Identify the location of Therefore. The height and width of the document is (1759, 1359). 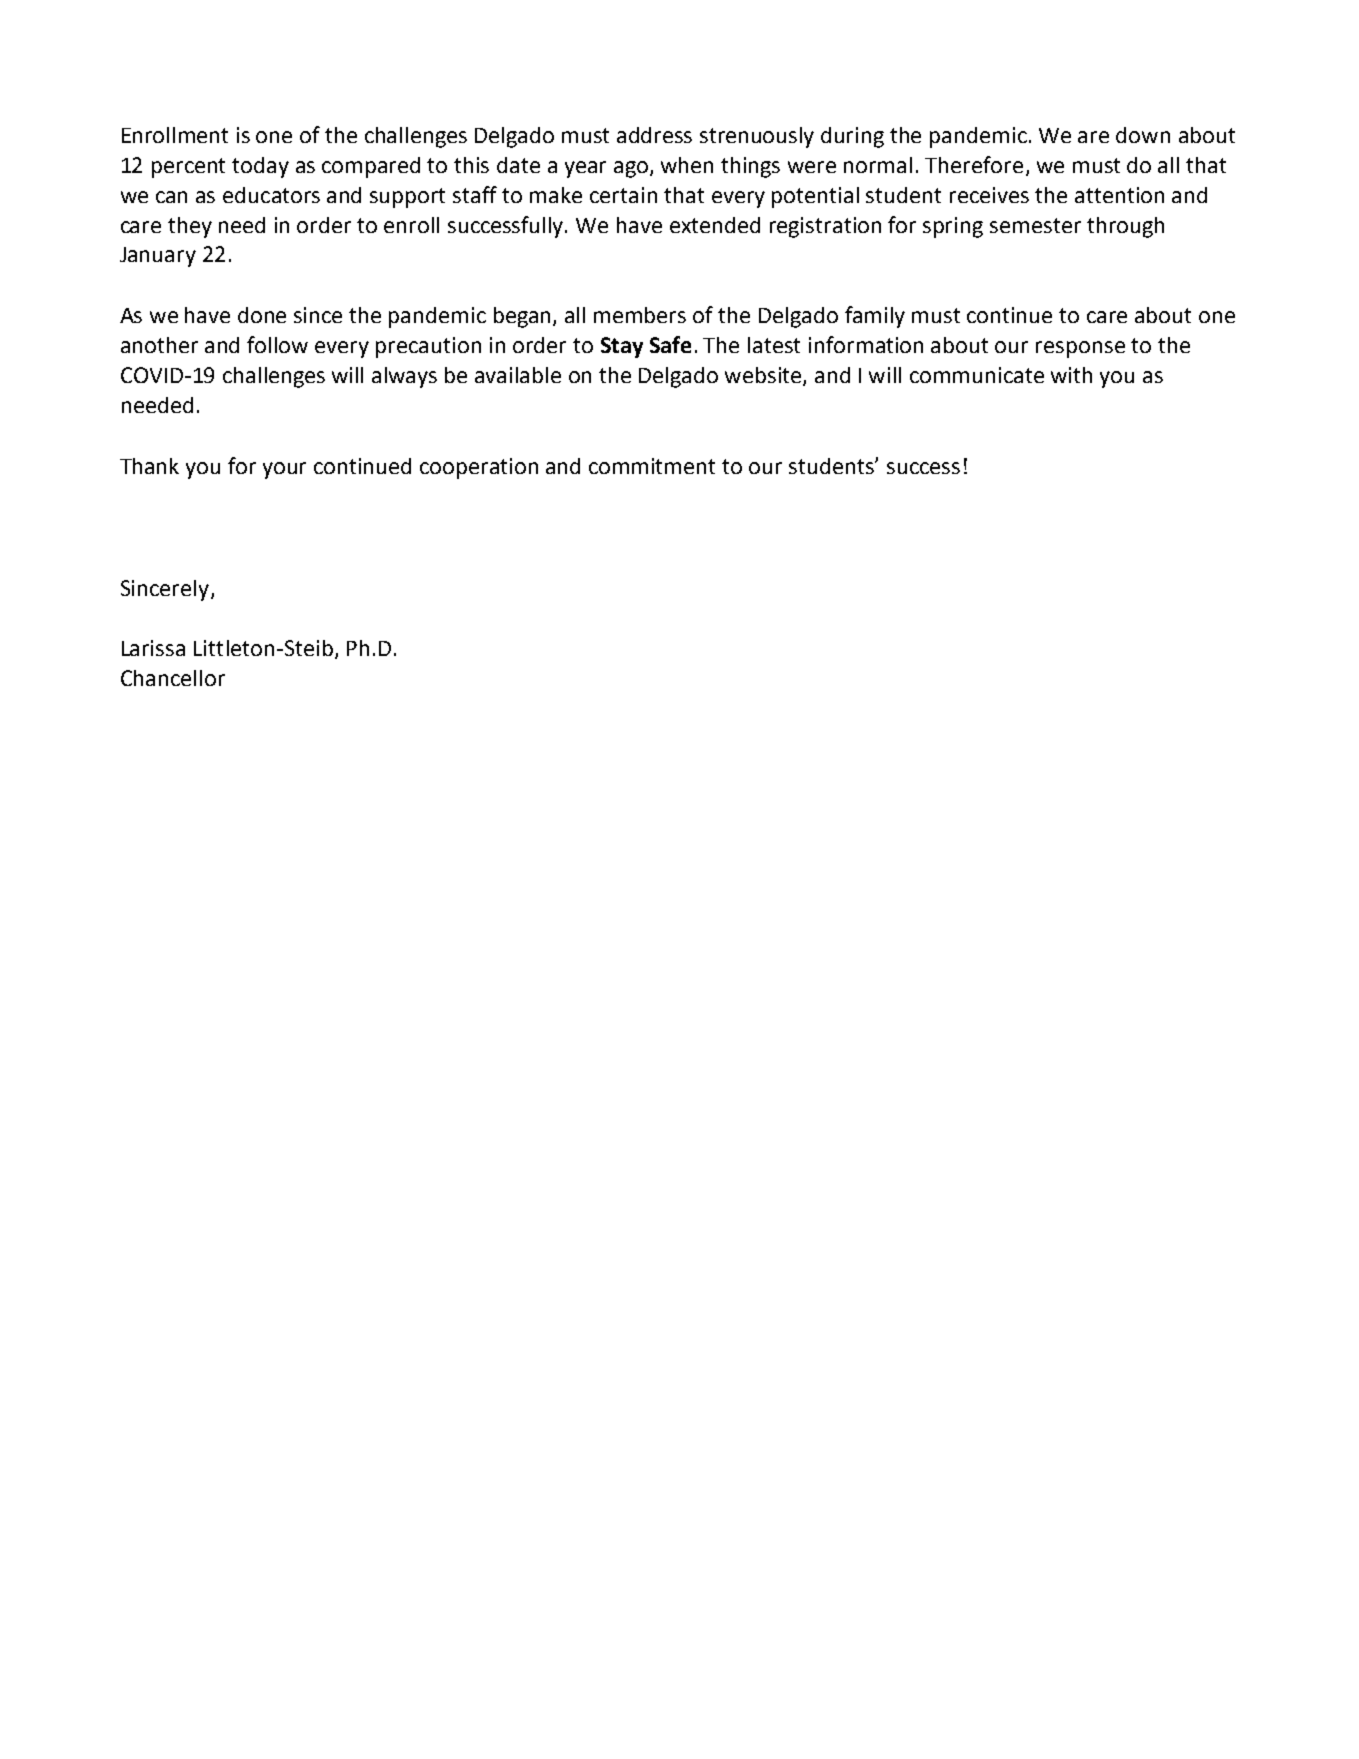
(974, 164).
